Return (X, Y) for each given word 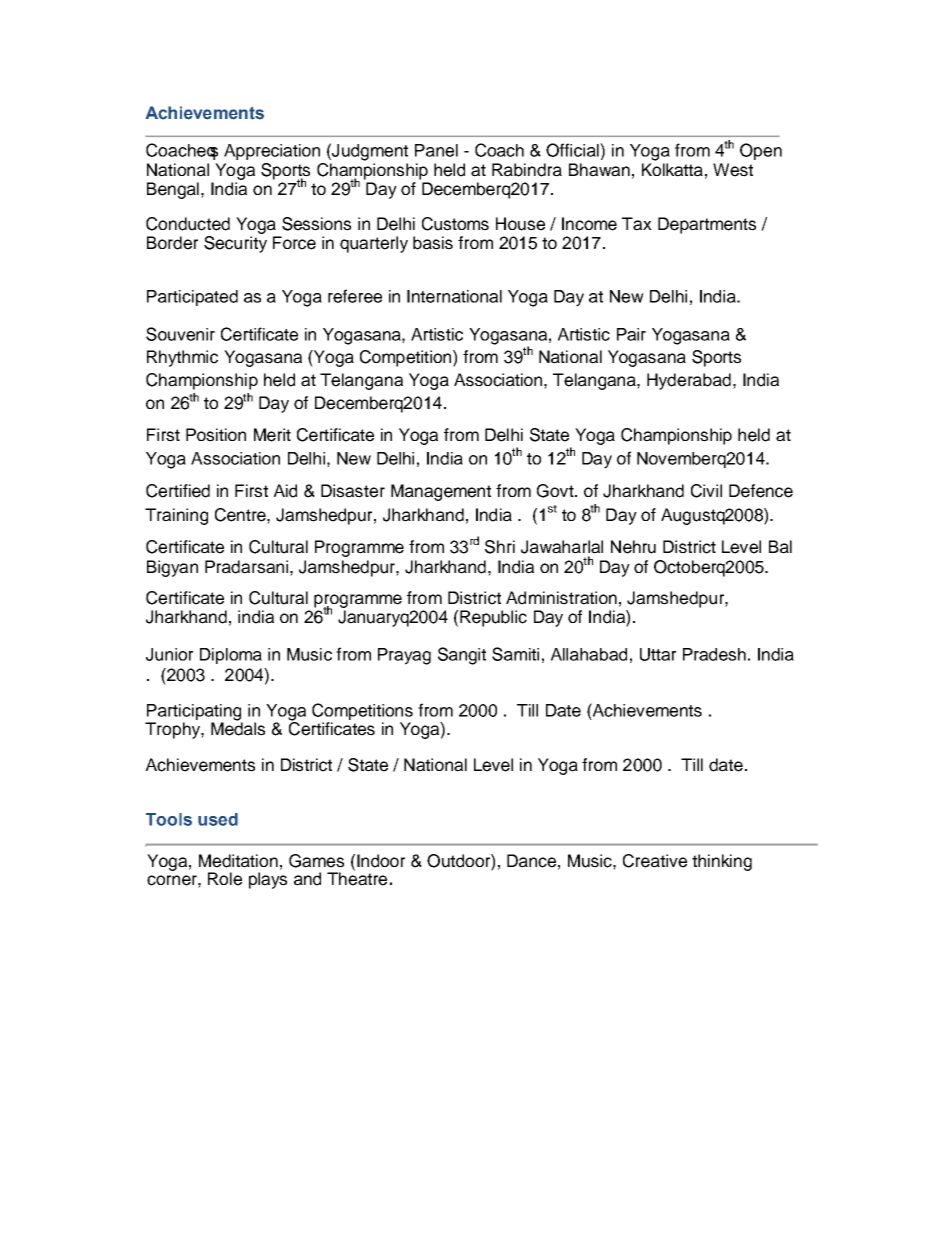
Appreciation (272, 152)
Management (441, 492)
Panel (436, 150)
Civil (706, 491)
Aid (285, 491)
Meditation (238, 861)
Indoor (381, 861)
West (733, 170)
